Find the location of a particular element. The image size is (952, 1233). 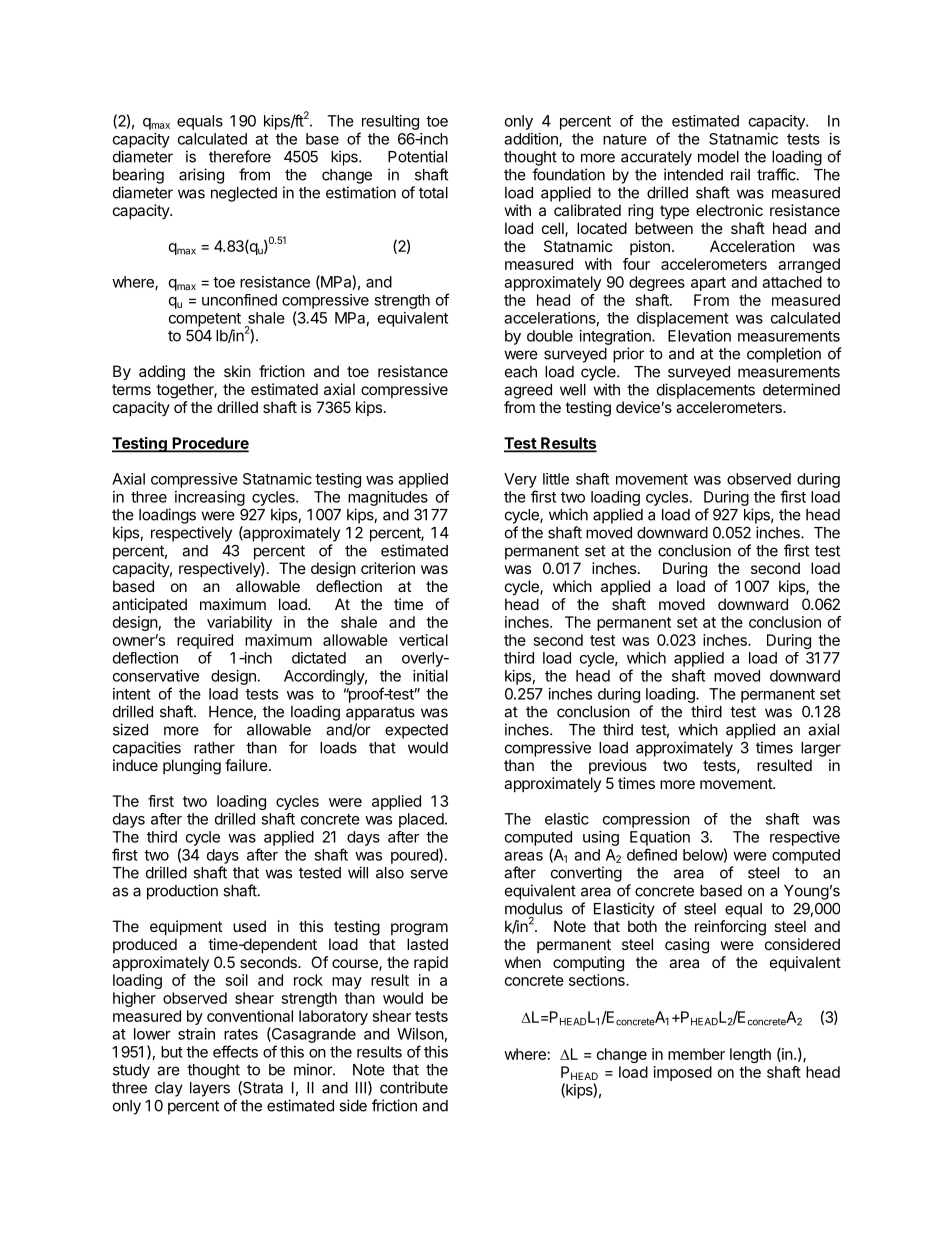

Very is located at coordinates (520, 480).
